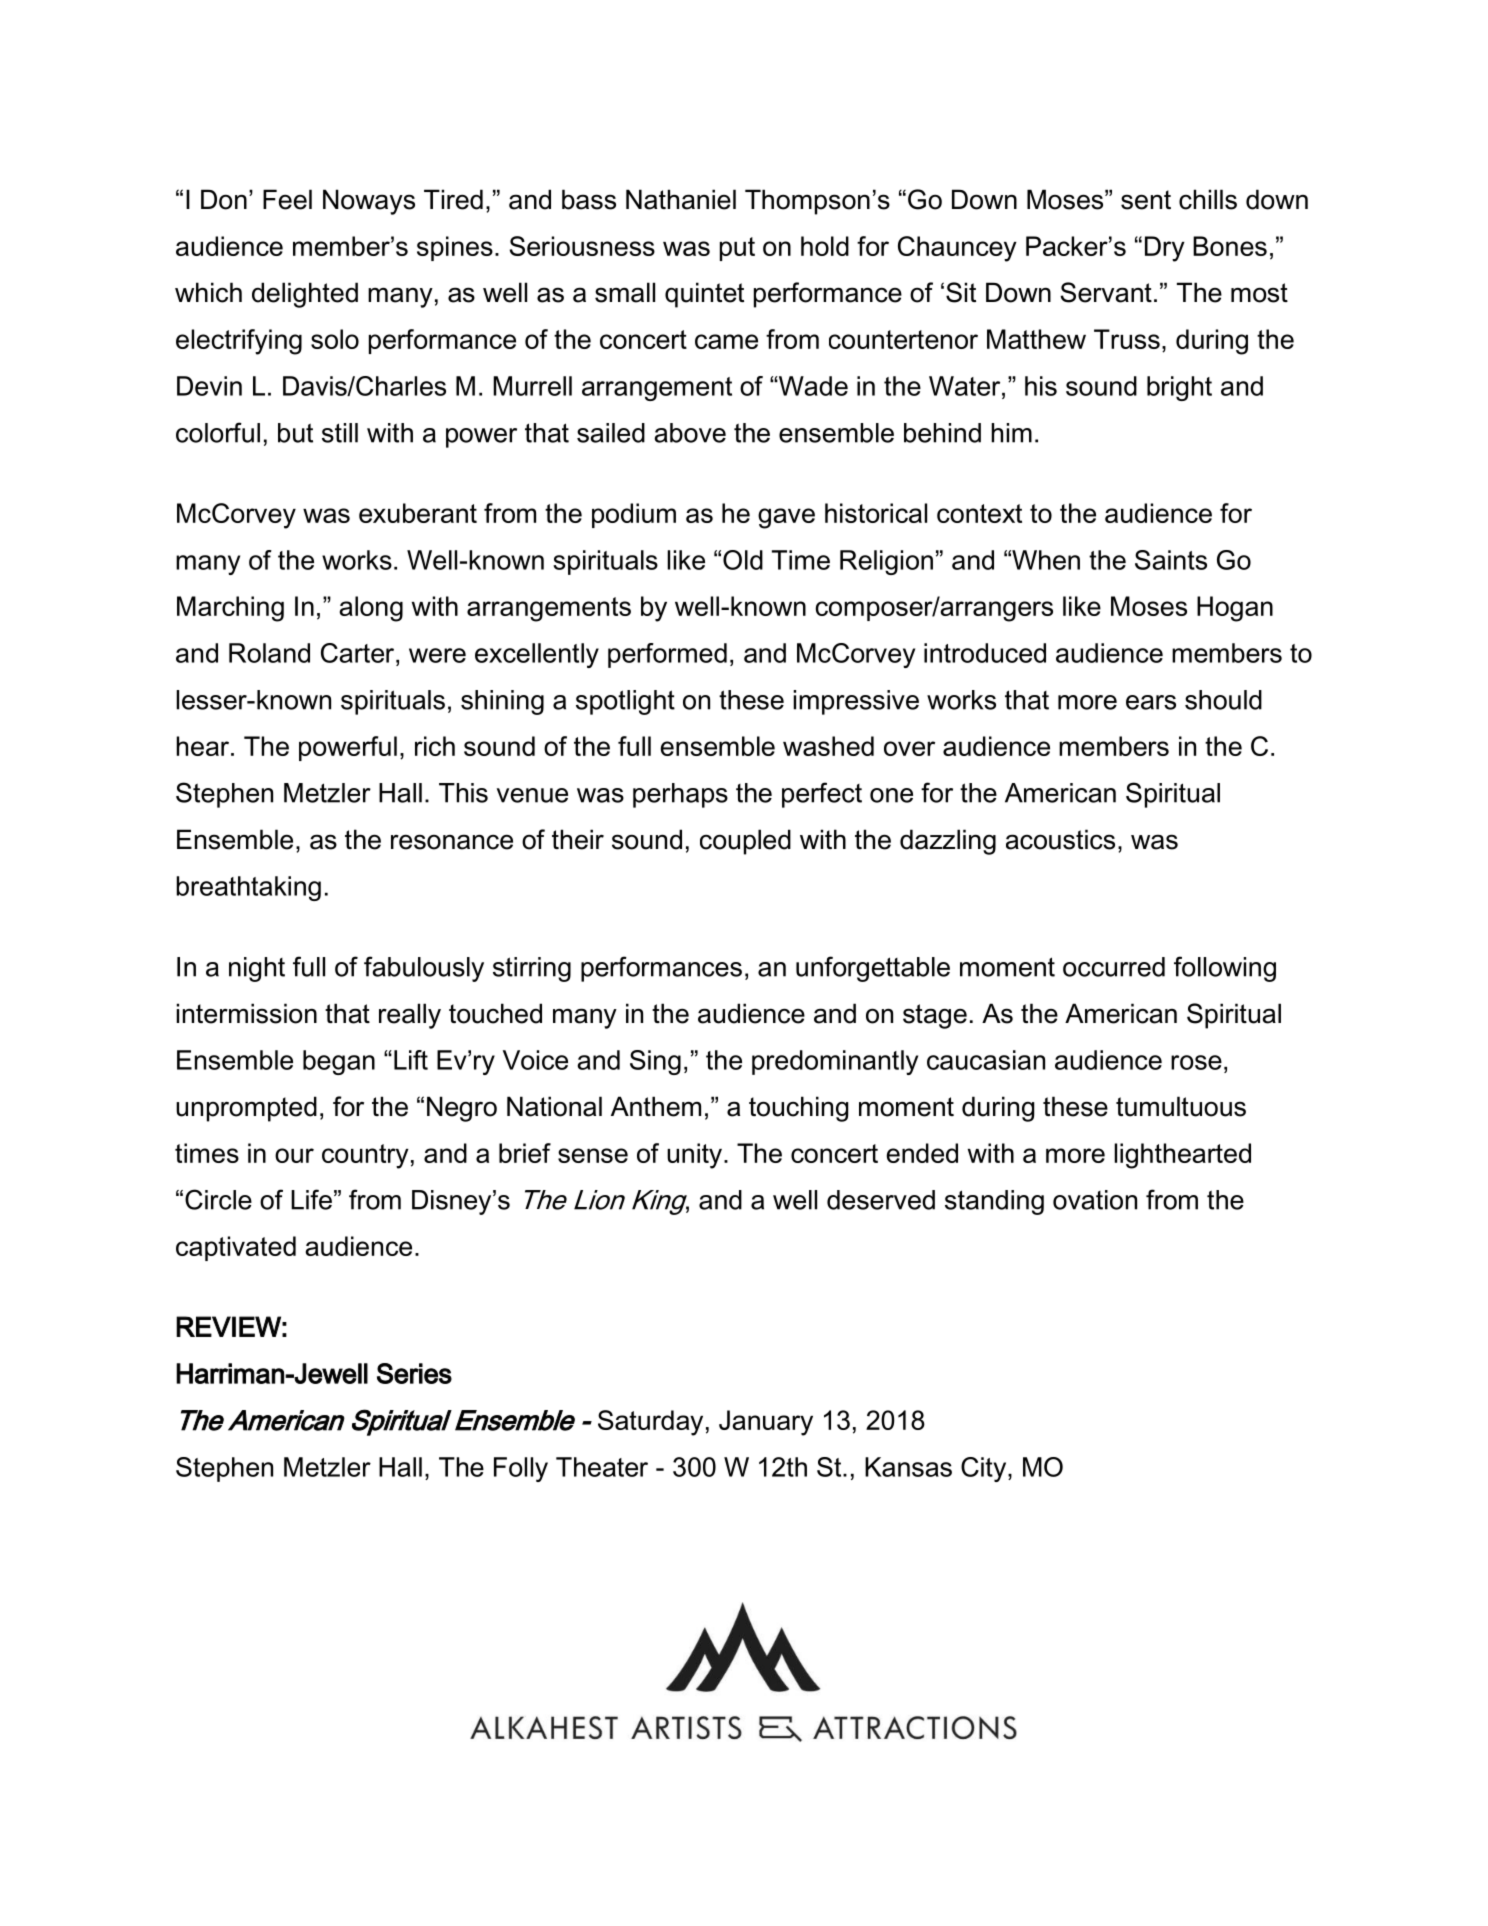 This screenshot has height=1926, width=1488. What do you see at coordinates (1165, 249) in the screenshot?
I see `Dry` at bounding box center [1165, 249].
